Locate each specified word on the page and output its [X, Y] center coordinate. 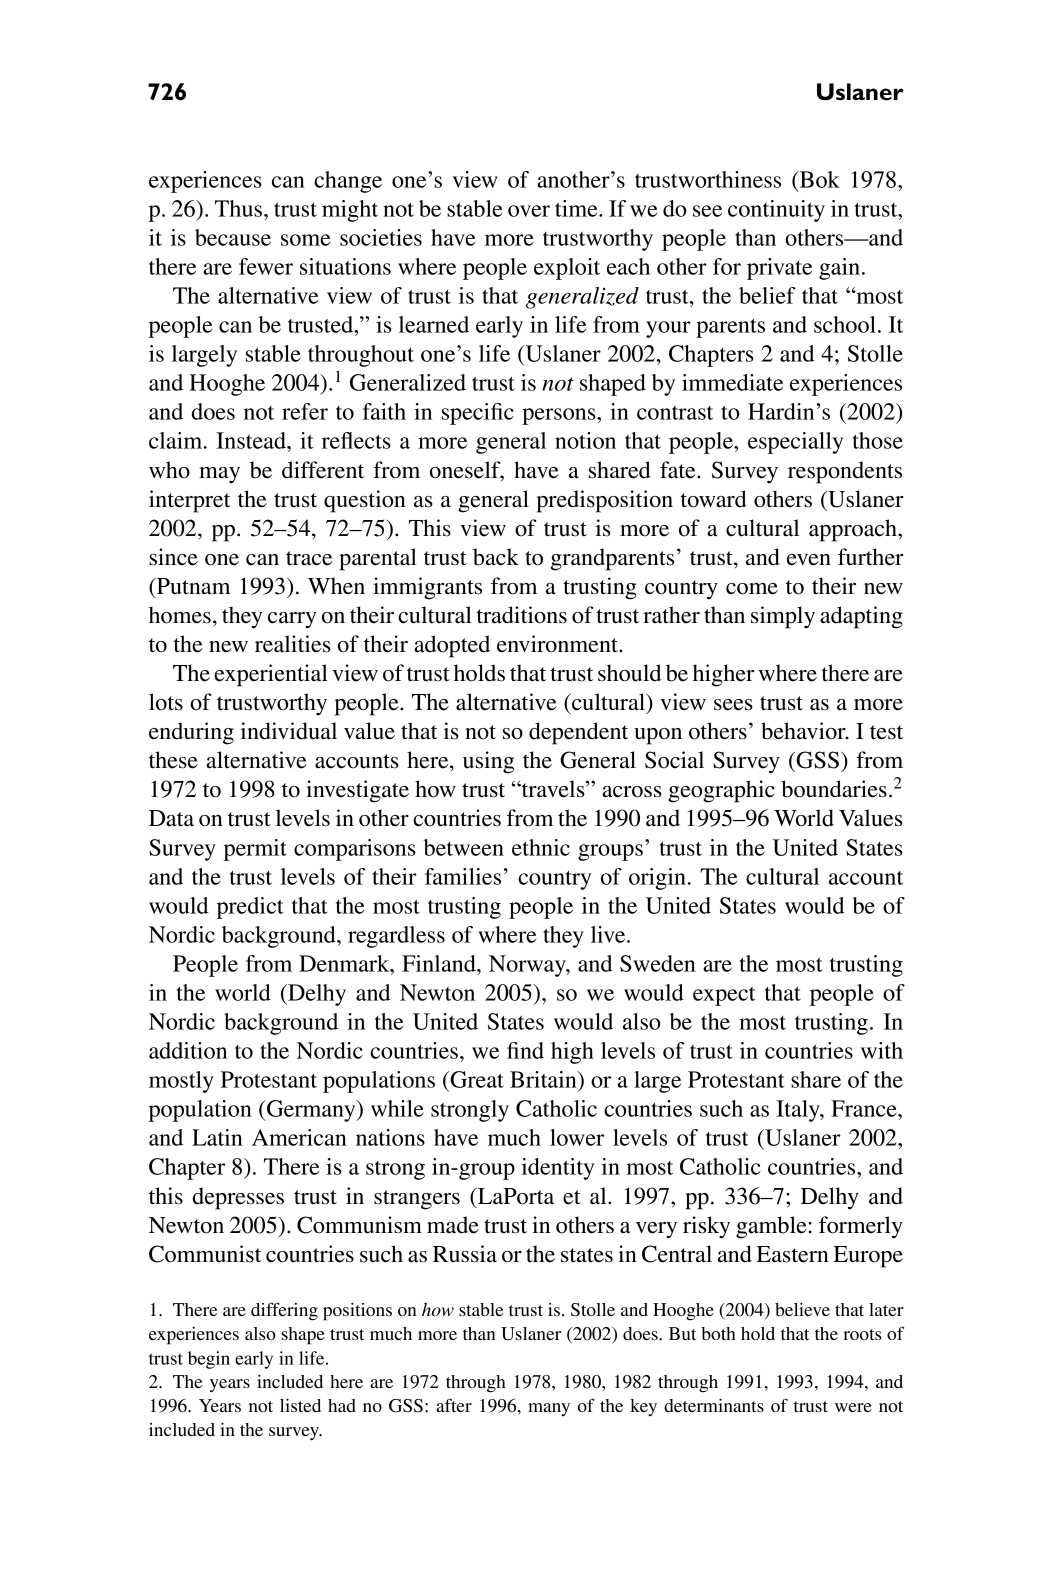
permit [255, 850]
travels [553, 789]
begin [209, 1360]
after [454, 1405]
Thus [240, 208]
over [529, 211]
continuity [776, 211]
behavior [804, 731]
